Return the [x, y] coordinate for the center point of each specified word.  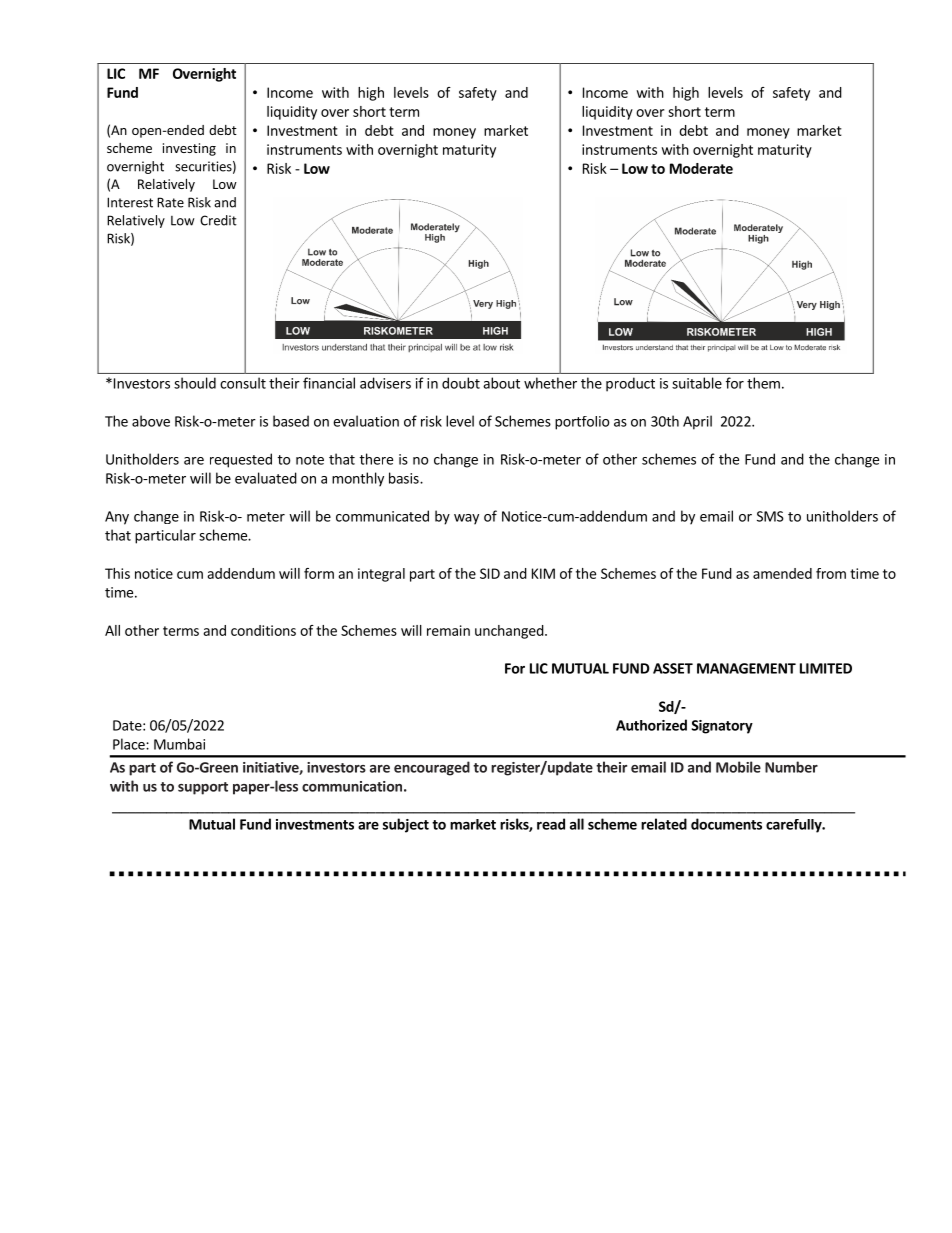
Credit [218, 220]
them [763, 383]
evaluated [266, 478]
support [203, 788]
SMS [770, 516]
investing [189, 149]
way [466, 519]
